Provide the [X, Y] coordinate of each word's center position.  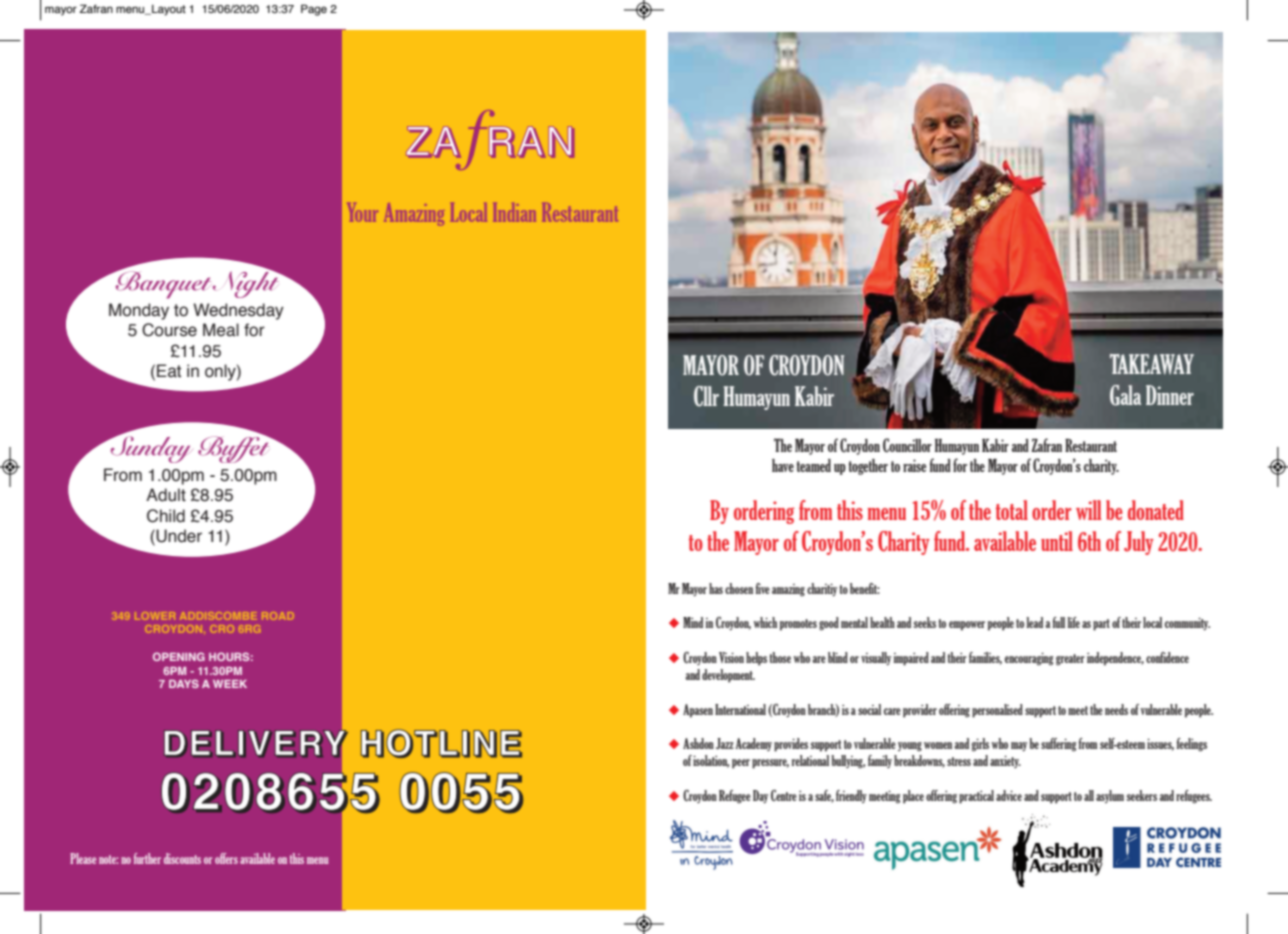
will [1088, 510]
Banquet [162, 284]
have [783, 465]
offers [226, 858]
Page [314, 10]
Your [363, 212]
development [728, 676]
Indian [515, 212]
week [230, 684]
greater [1070, 659]
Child [166, 516]
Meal [221, 330]
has [716, 588]
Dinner [1170, 395]
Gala [1125, 395]
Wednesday [238, 311]
